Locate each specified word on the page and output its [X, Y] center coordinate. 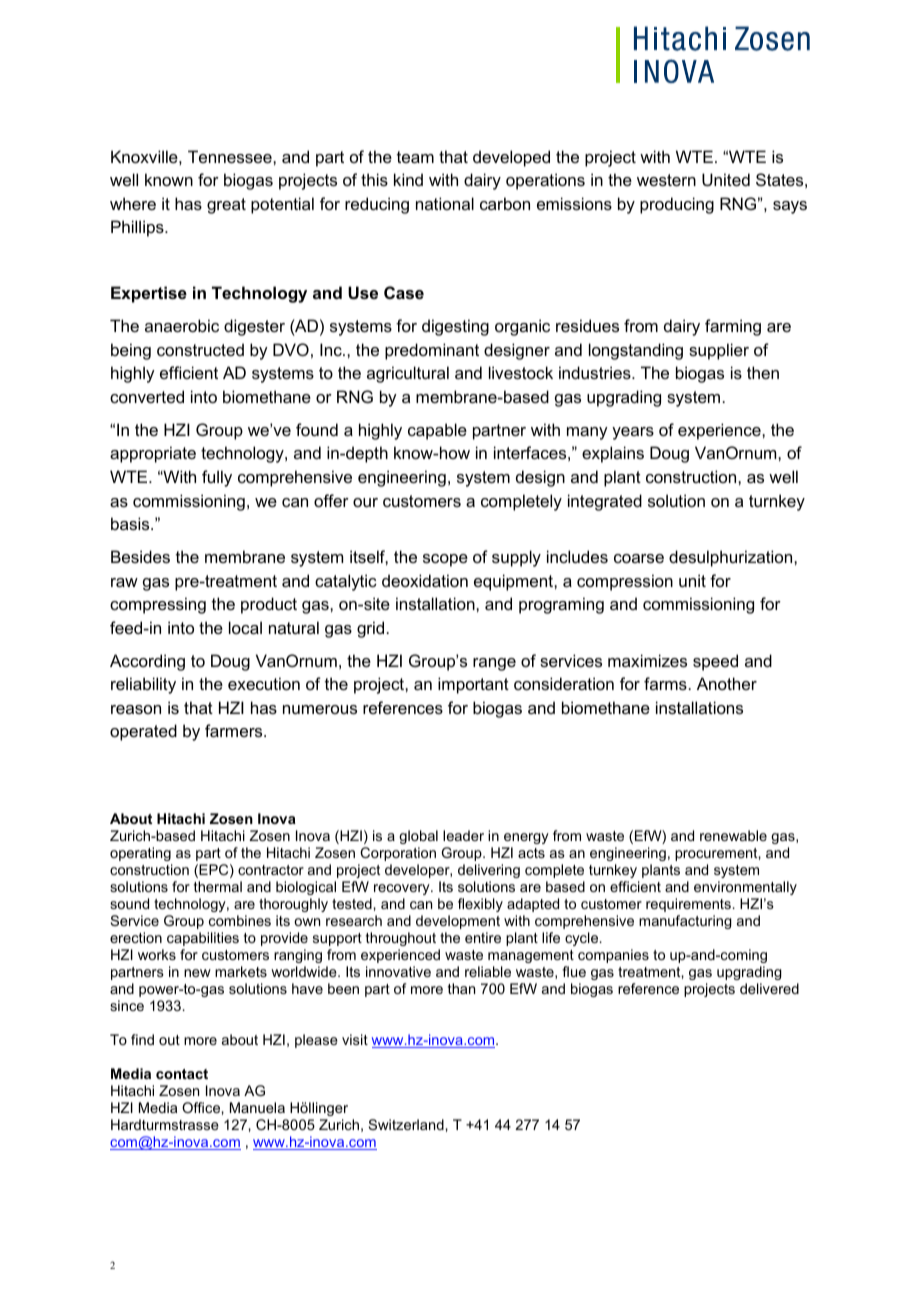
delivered [769, 988]
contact [182, 1074]
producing [677, 205]
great [226, 206]
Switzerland [407, 1124]
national [445, 203]
